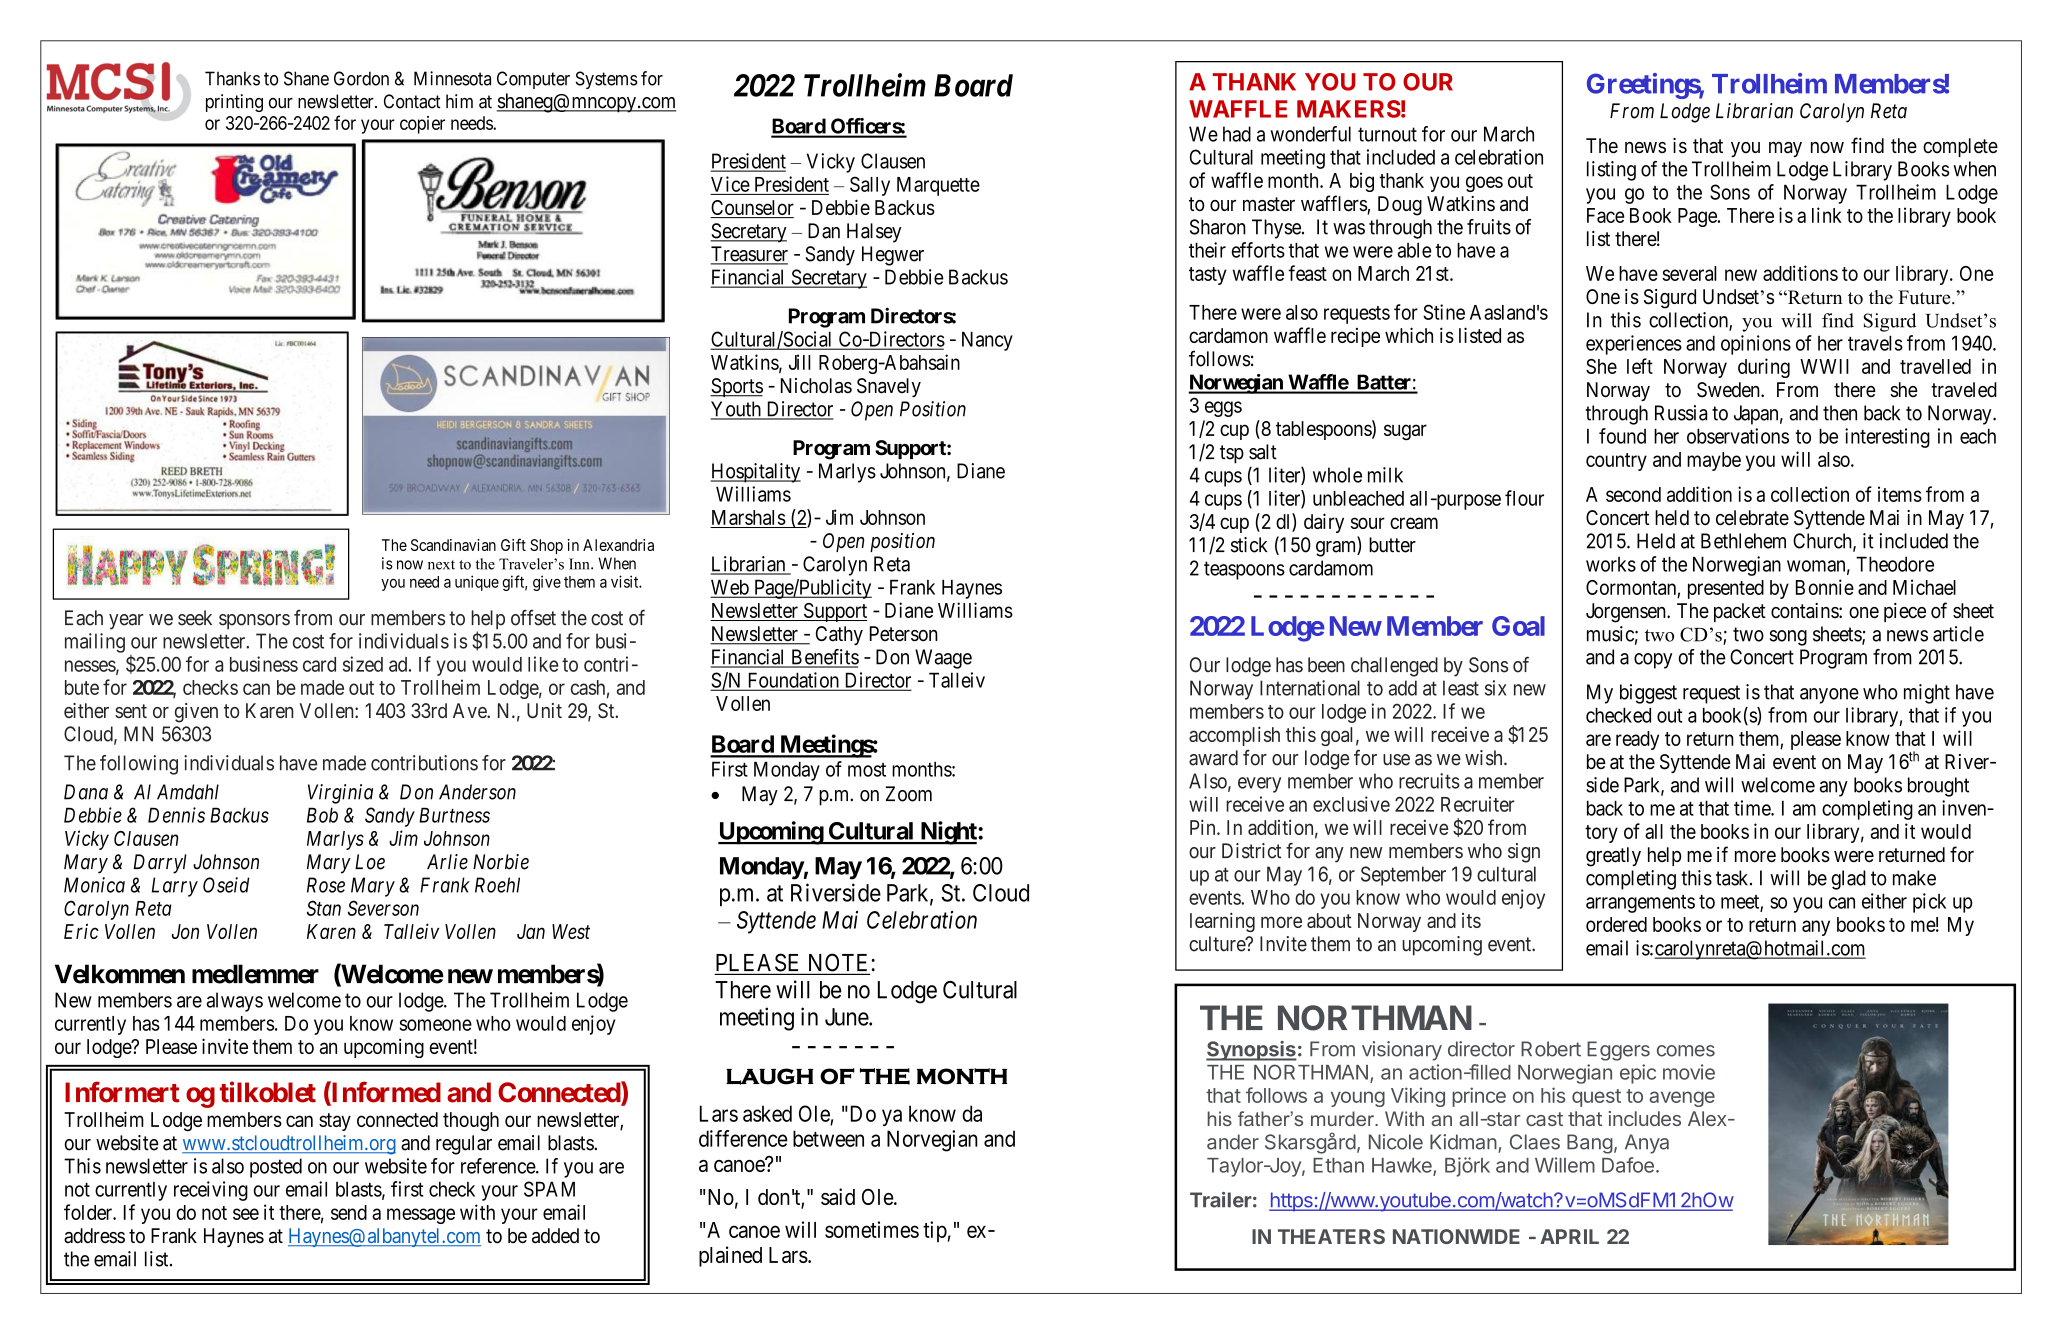 The width and height of the screenshot is (2062, 1334). I want to click on send, so click(349, 1212).
